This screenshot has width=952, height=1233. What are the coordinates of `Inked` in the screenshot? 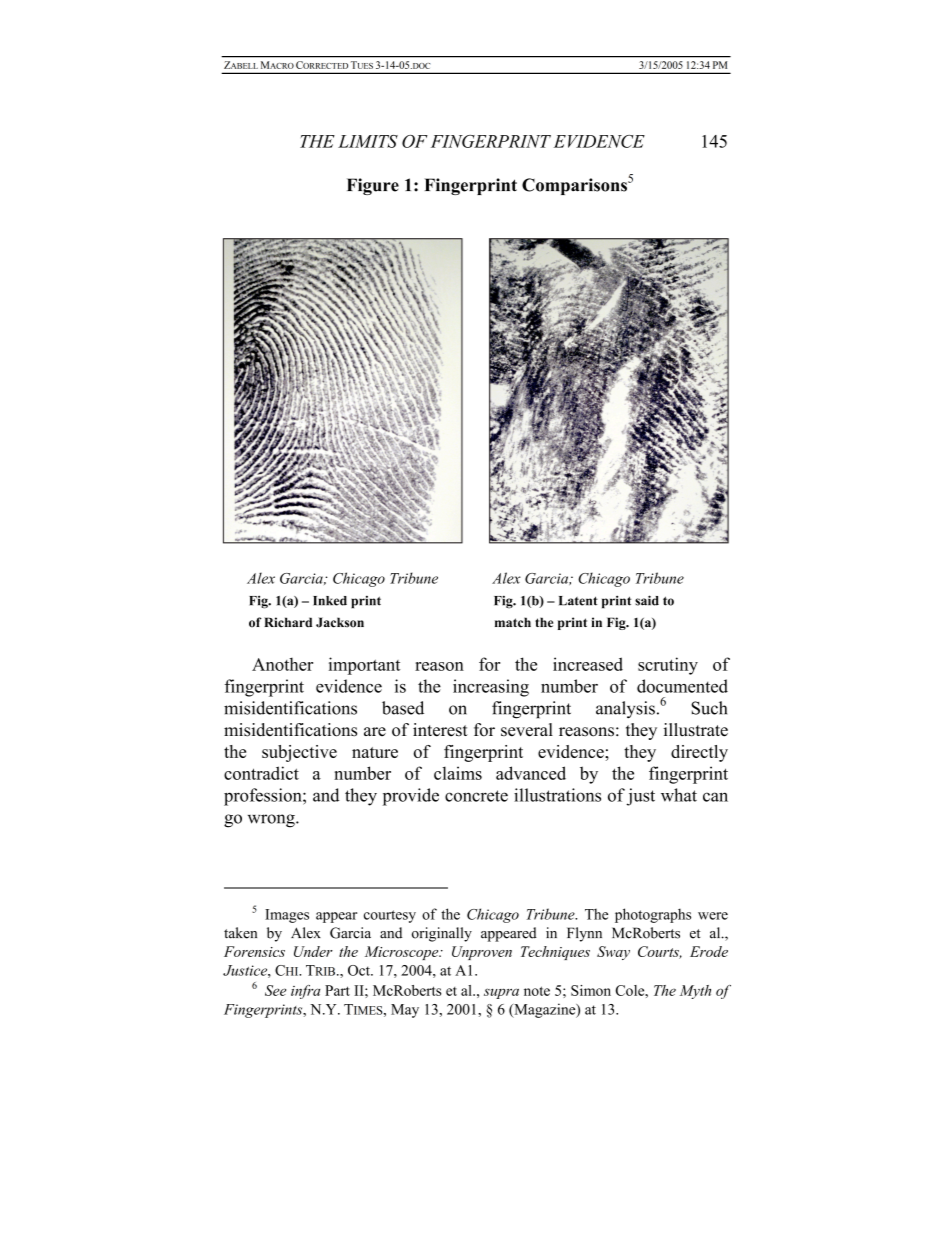 It's located at (330, 601).
